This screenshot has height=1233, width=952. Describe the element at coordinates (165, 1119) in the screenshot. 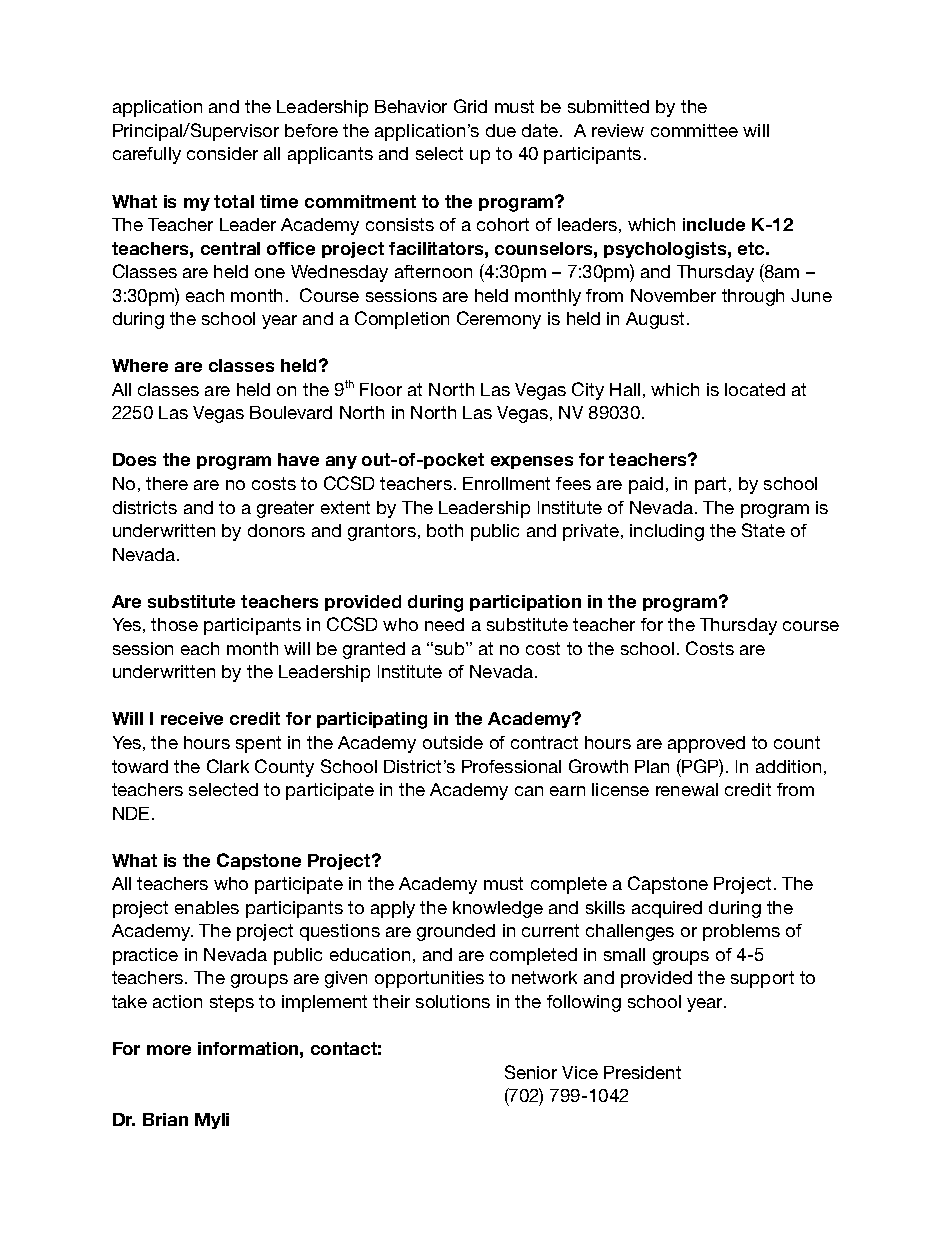

I see `Brian` at that location.
